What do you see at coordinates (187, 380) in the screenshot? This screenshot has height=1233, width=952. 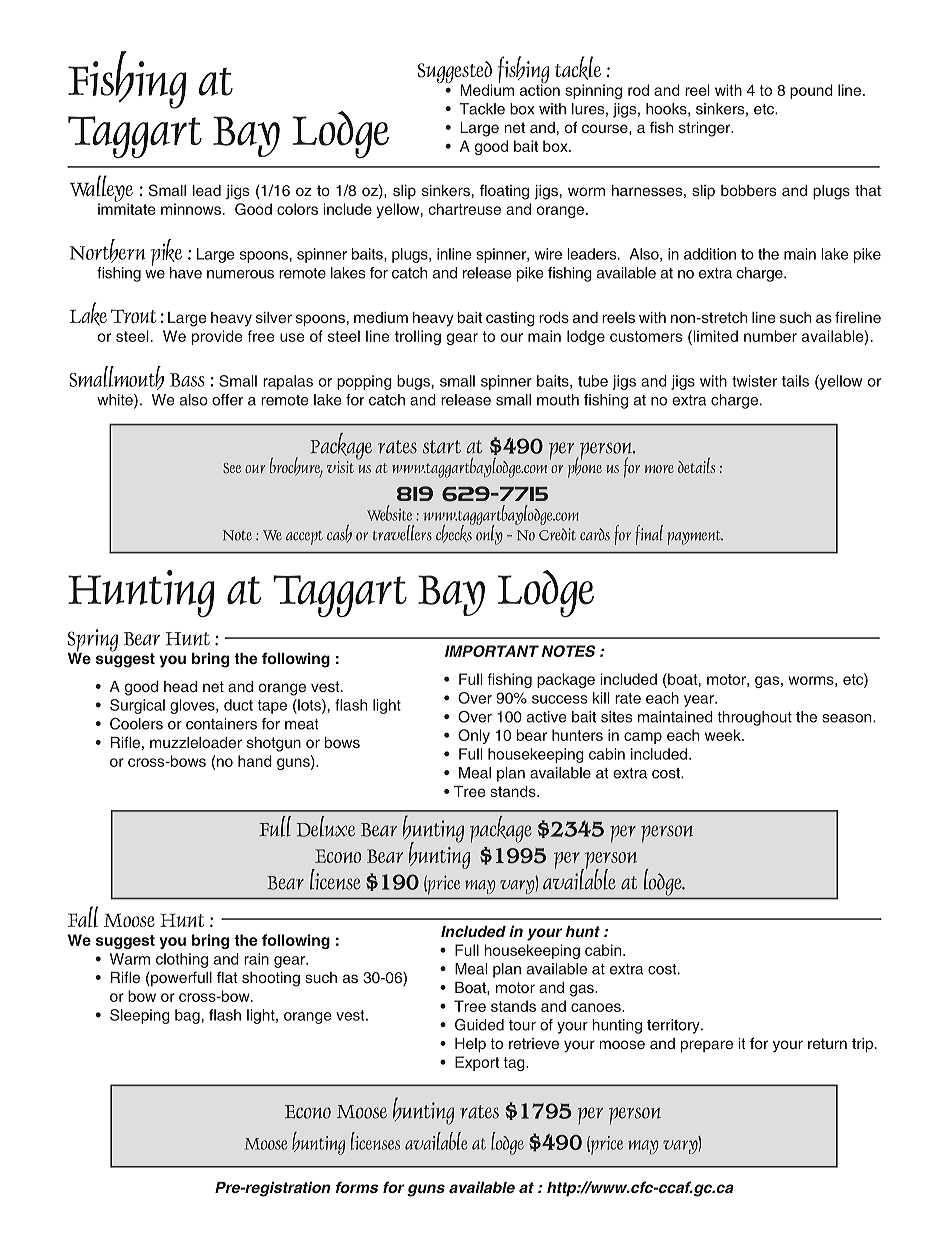 I see `Bass` at bounding box center [187, 380].
